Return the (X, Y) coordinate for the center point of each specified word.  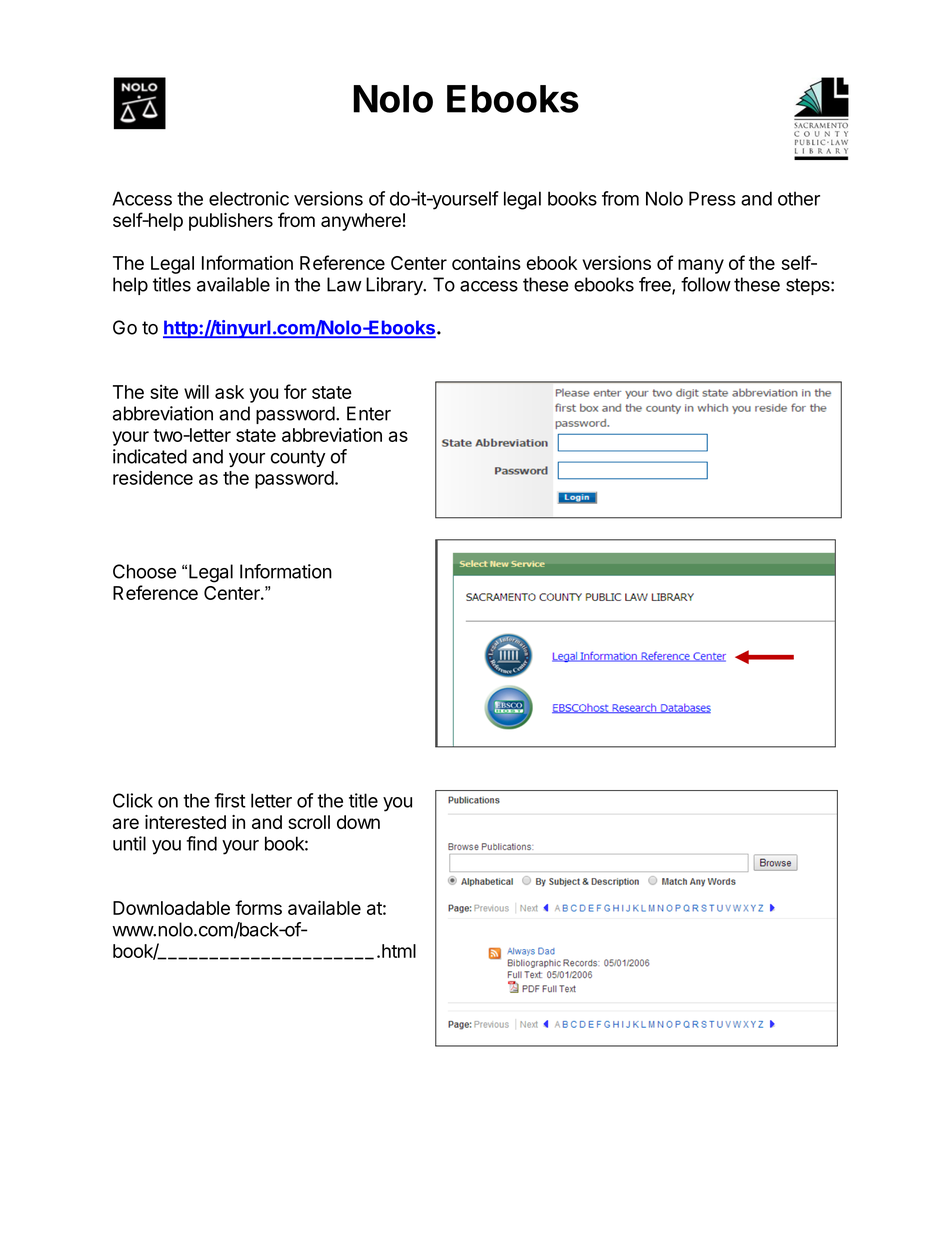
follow (706, 284)
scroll (309, 822)
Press (712, 198)
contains (486, 262)
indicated (150, 456)
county (298, 458)
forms (258, 907)
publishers (231, 222)
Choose (144, 571)
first (230, 800)
